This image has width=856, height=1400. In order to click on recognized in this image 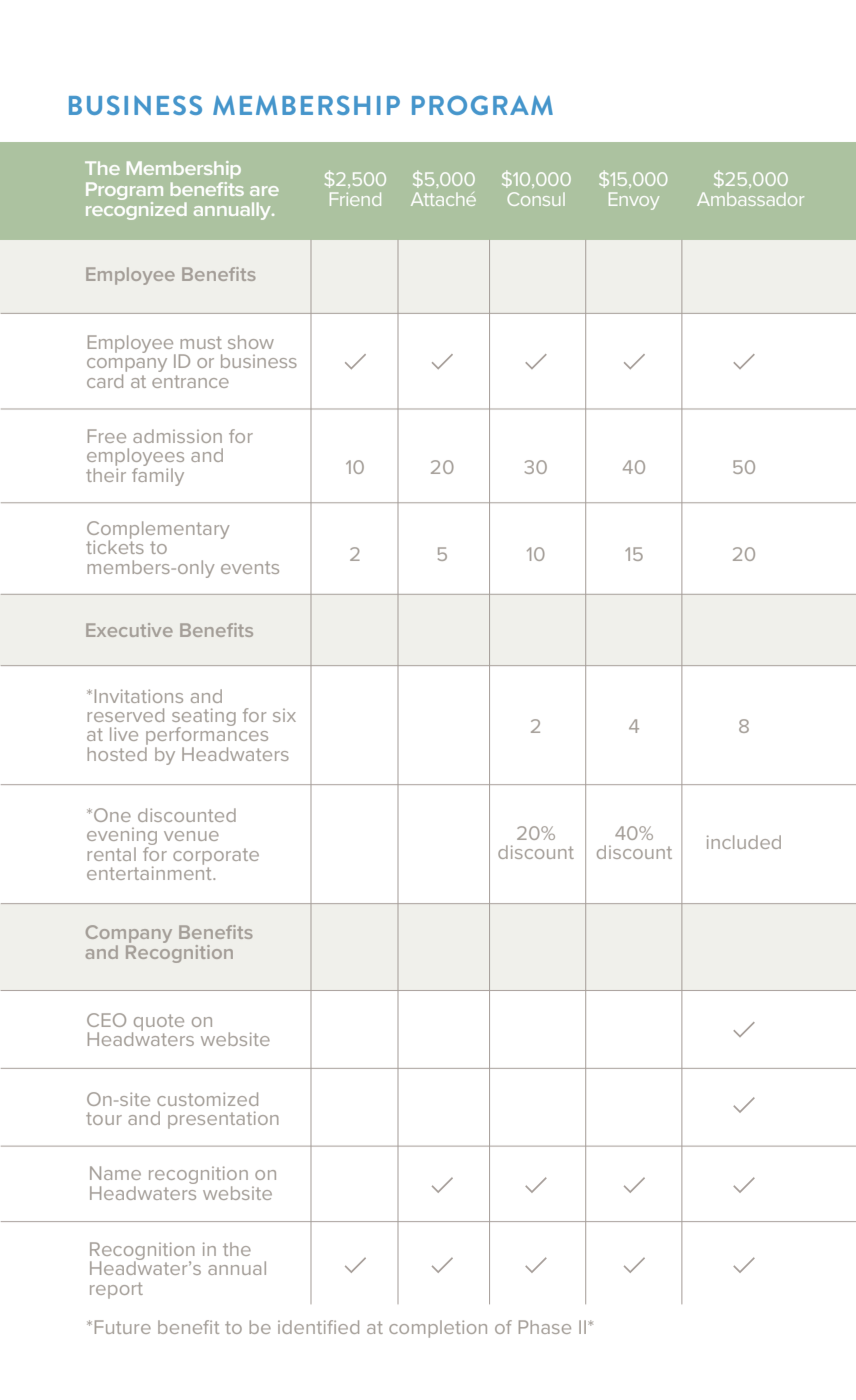, I will do `click(136, 209)`.
